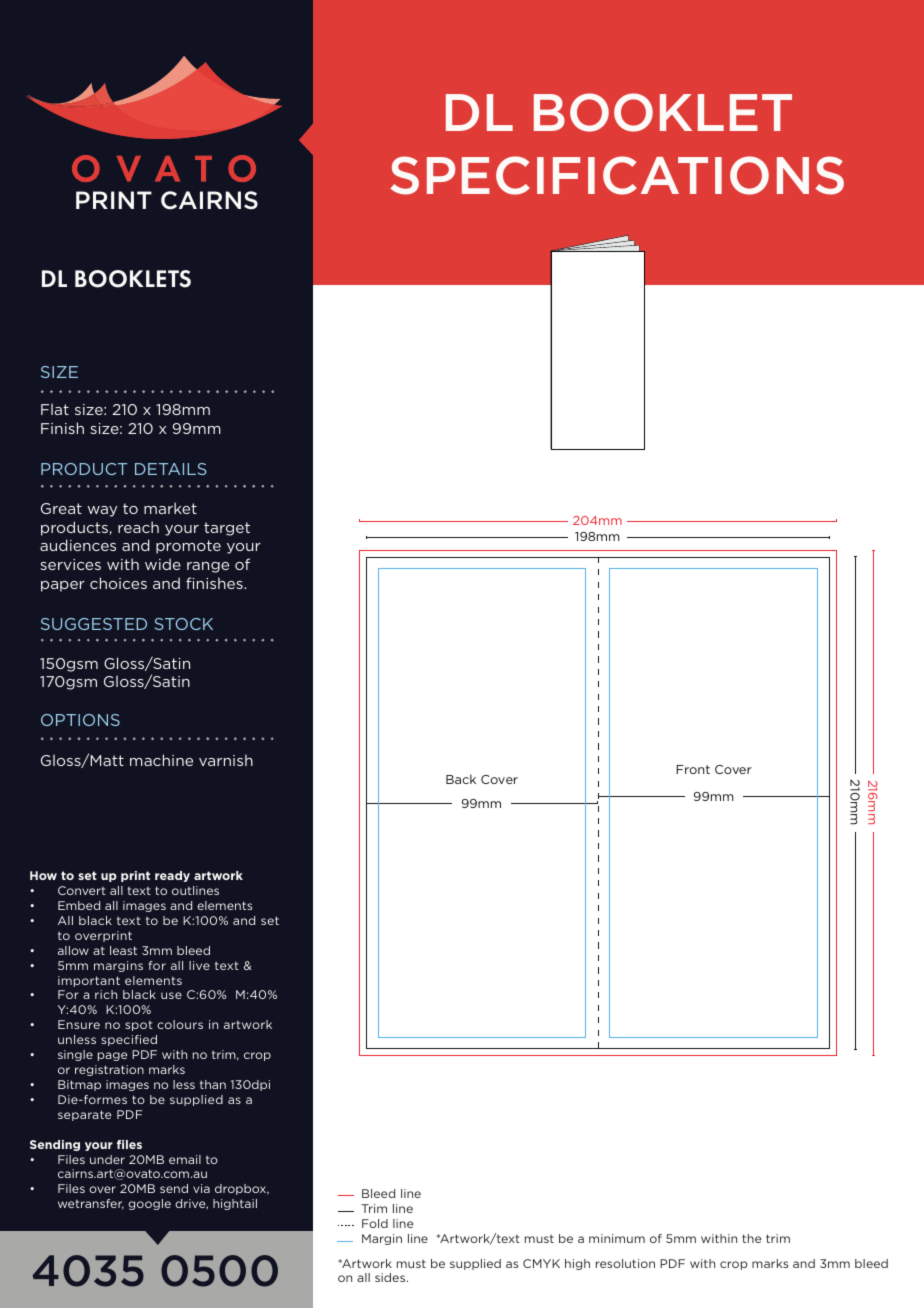 This document has height=1308, width=924. I want to click on OPTIONS, so click(80, 720).
